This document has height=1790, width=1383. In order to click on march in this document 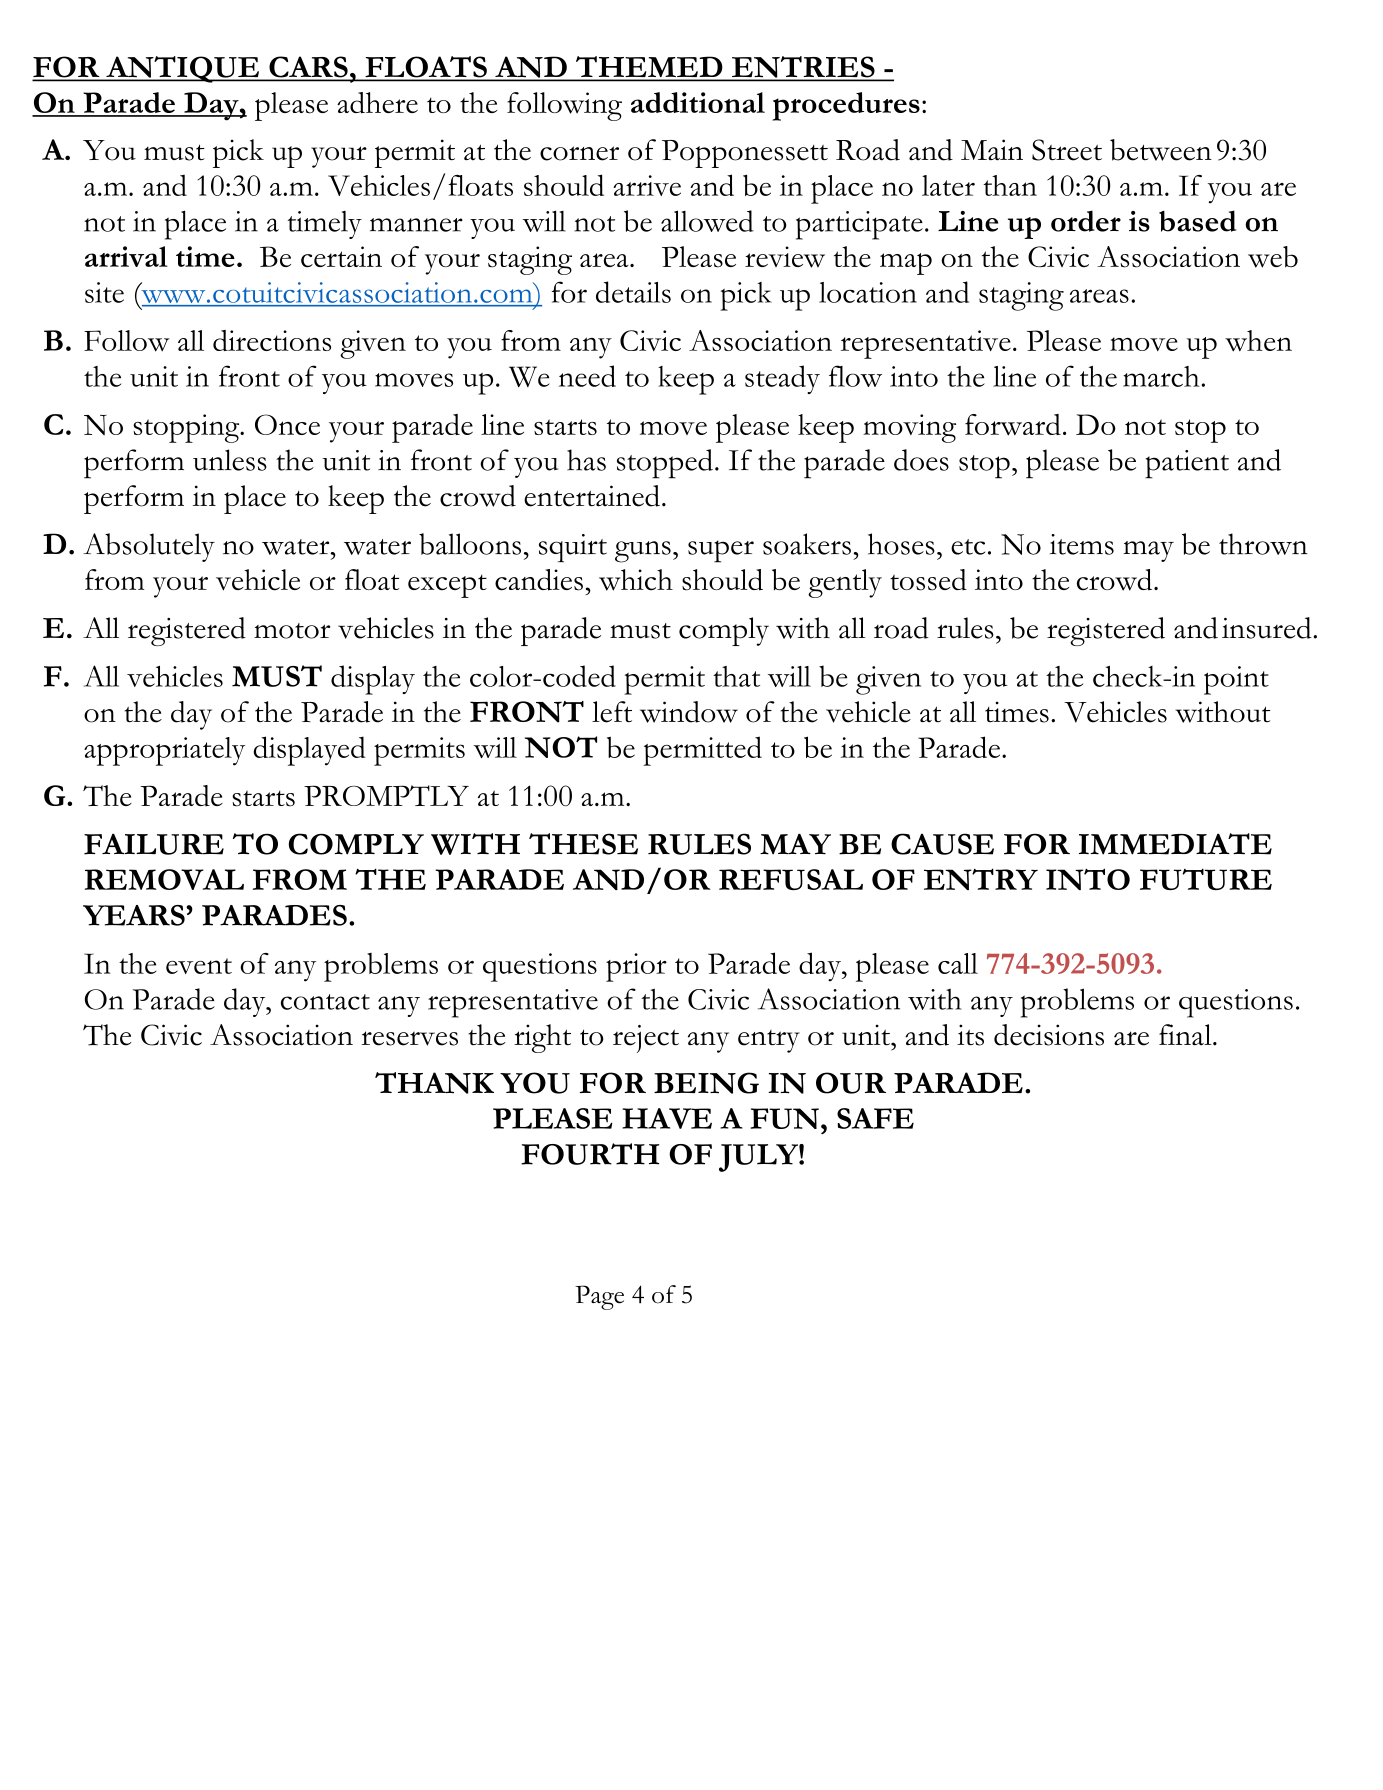, I will do `click(1161, 376)`.
